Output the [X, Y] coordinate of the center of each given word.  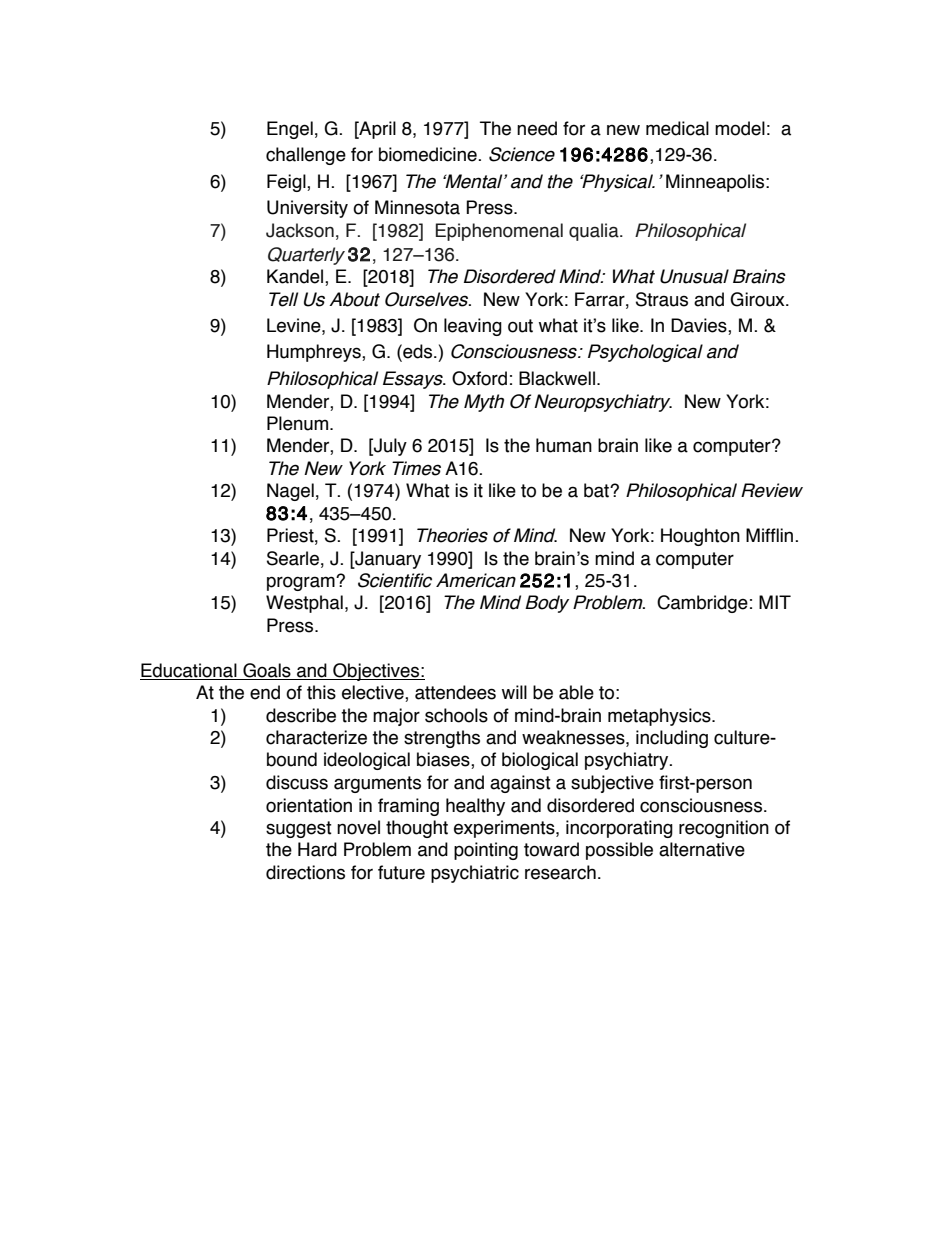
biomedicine [429, 154]
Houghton [700, 537]
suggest [299, 829]
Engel [290, 130]
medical [677, 128]
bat [597, 490]
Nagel [290, 492]
